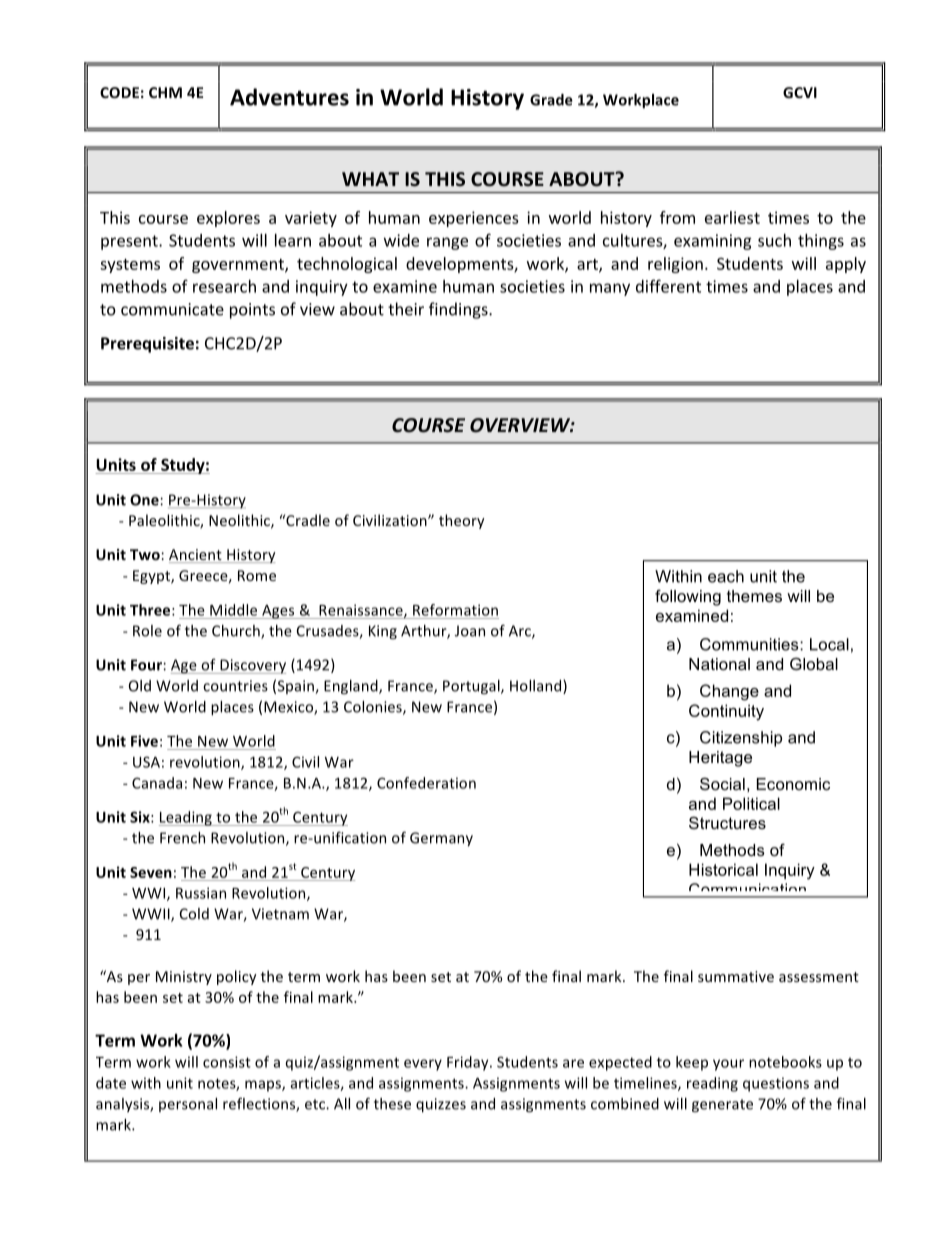 Image resolution: width=952 pixels, height=1233 pixels. Describe the element at coordinates (423, 1065) in the image. I see `every` at that location.
